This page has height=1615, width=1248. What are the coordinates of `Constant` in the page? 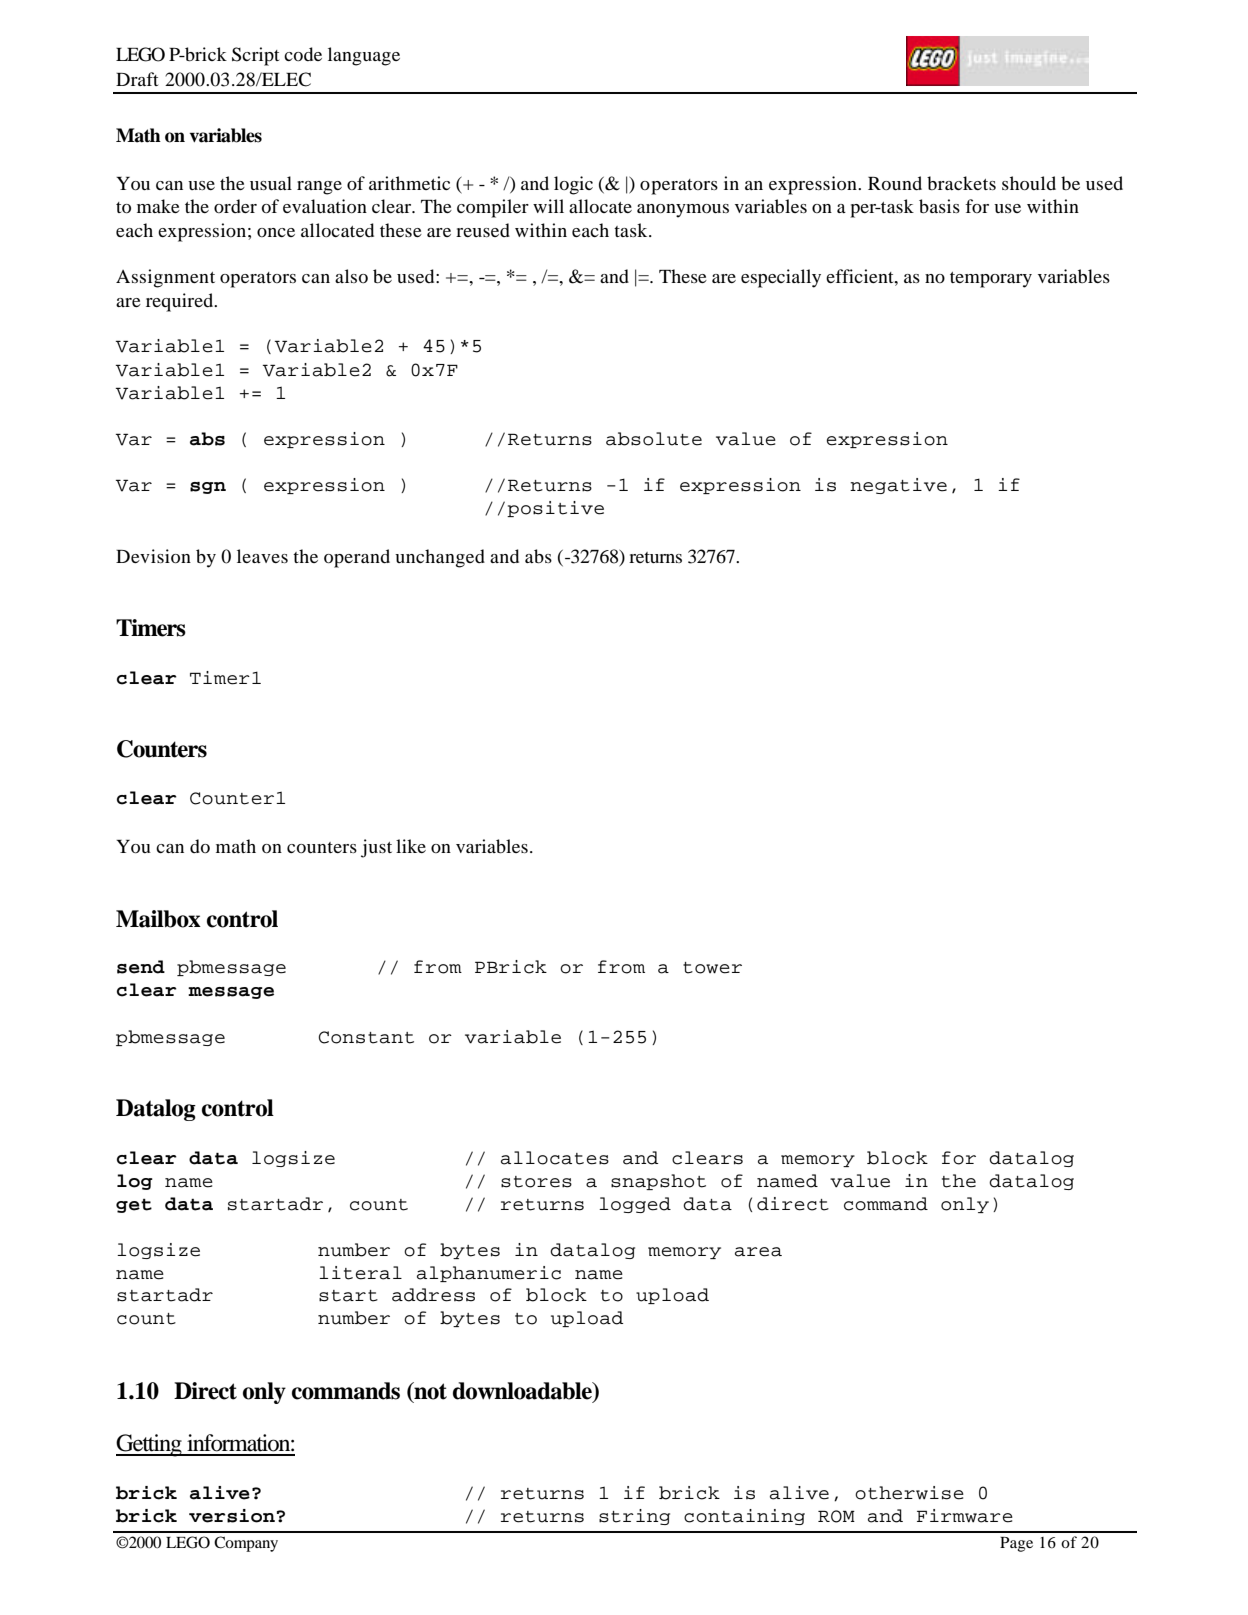 It's located at (366, 1037).
